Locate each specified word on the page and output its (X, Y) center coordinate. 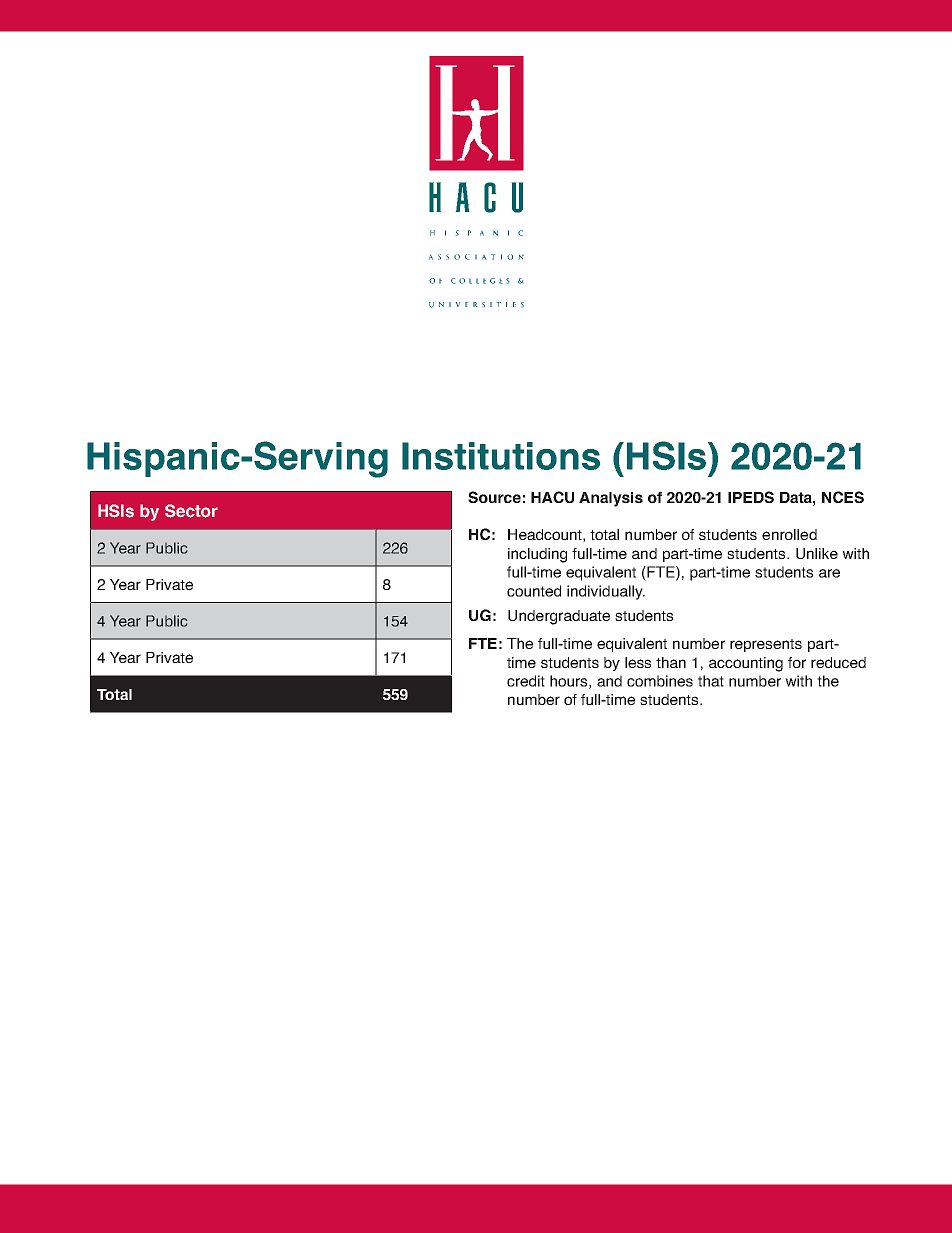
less (638, 662)
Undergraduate (559, 617)
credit (526, 681)
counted (534, 591)
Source (494, 497)
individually (606, 592)
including (537, 555)
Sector (191, 511)
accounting (746, 664)
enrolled (789, 534)
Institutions (501, 456)
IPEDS (751, 497)
